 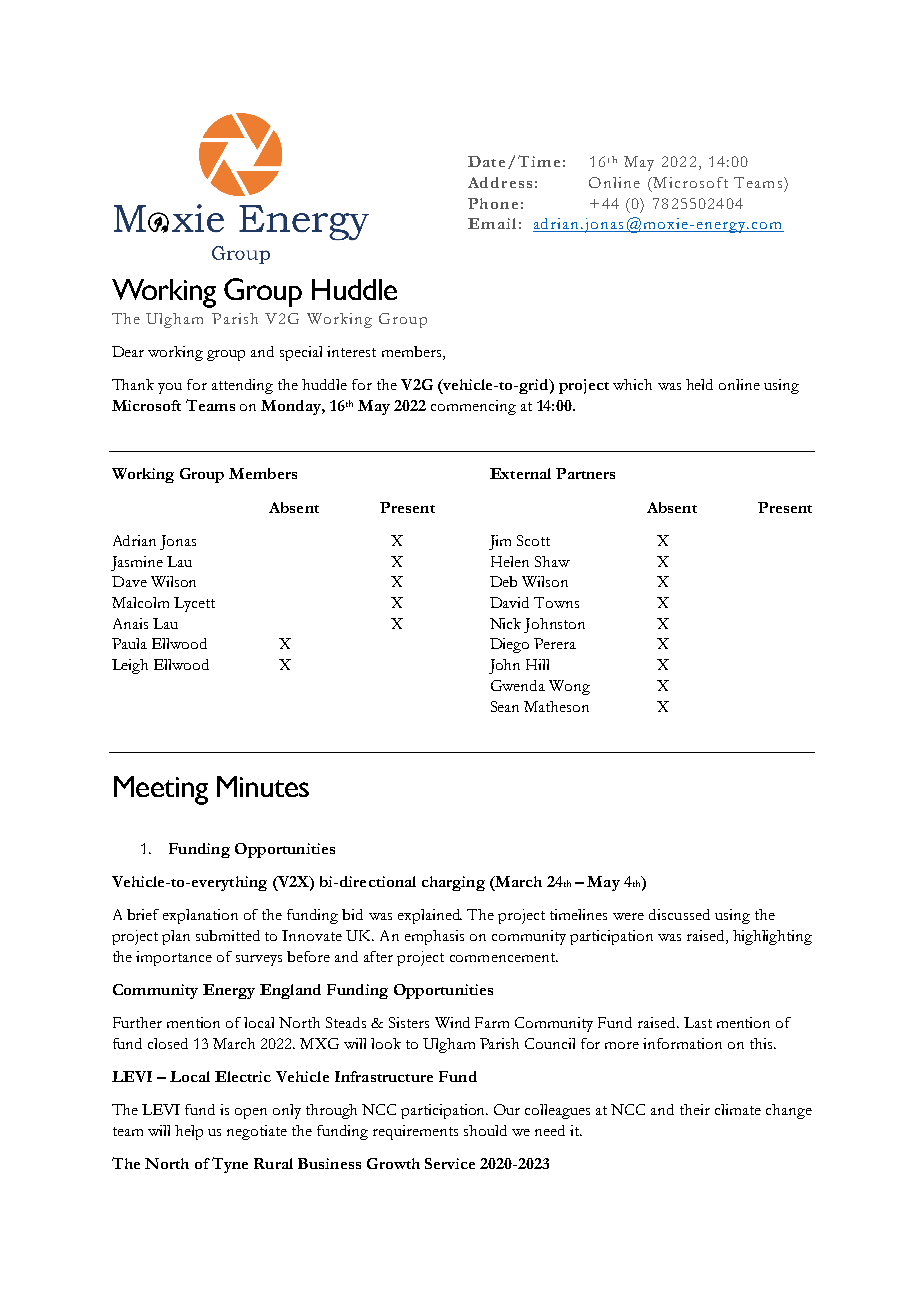 What do you see at coordinates (556, 602) in the document?
I see `Towns` at bounding box center [556, 602].
